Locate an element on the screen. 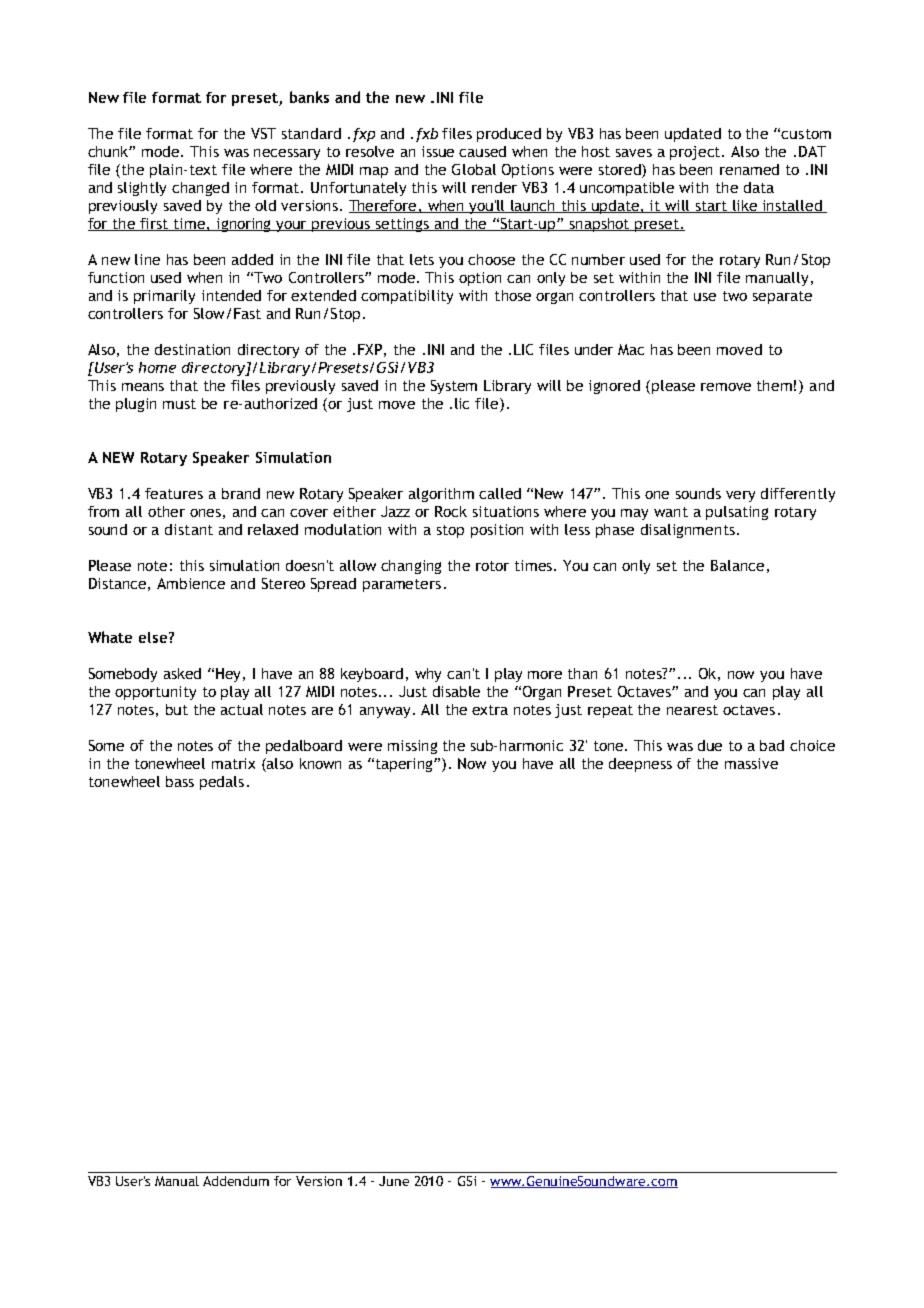  massive is located at coordinates (751, 763).
